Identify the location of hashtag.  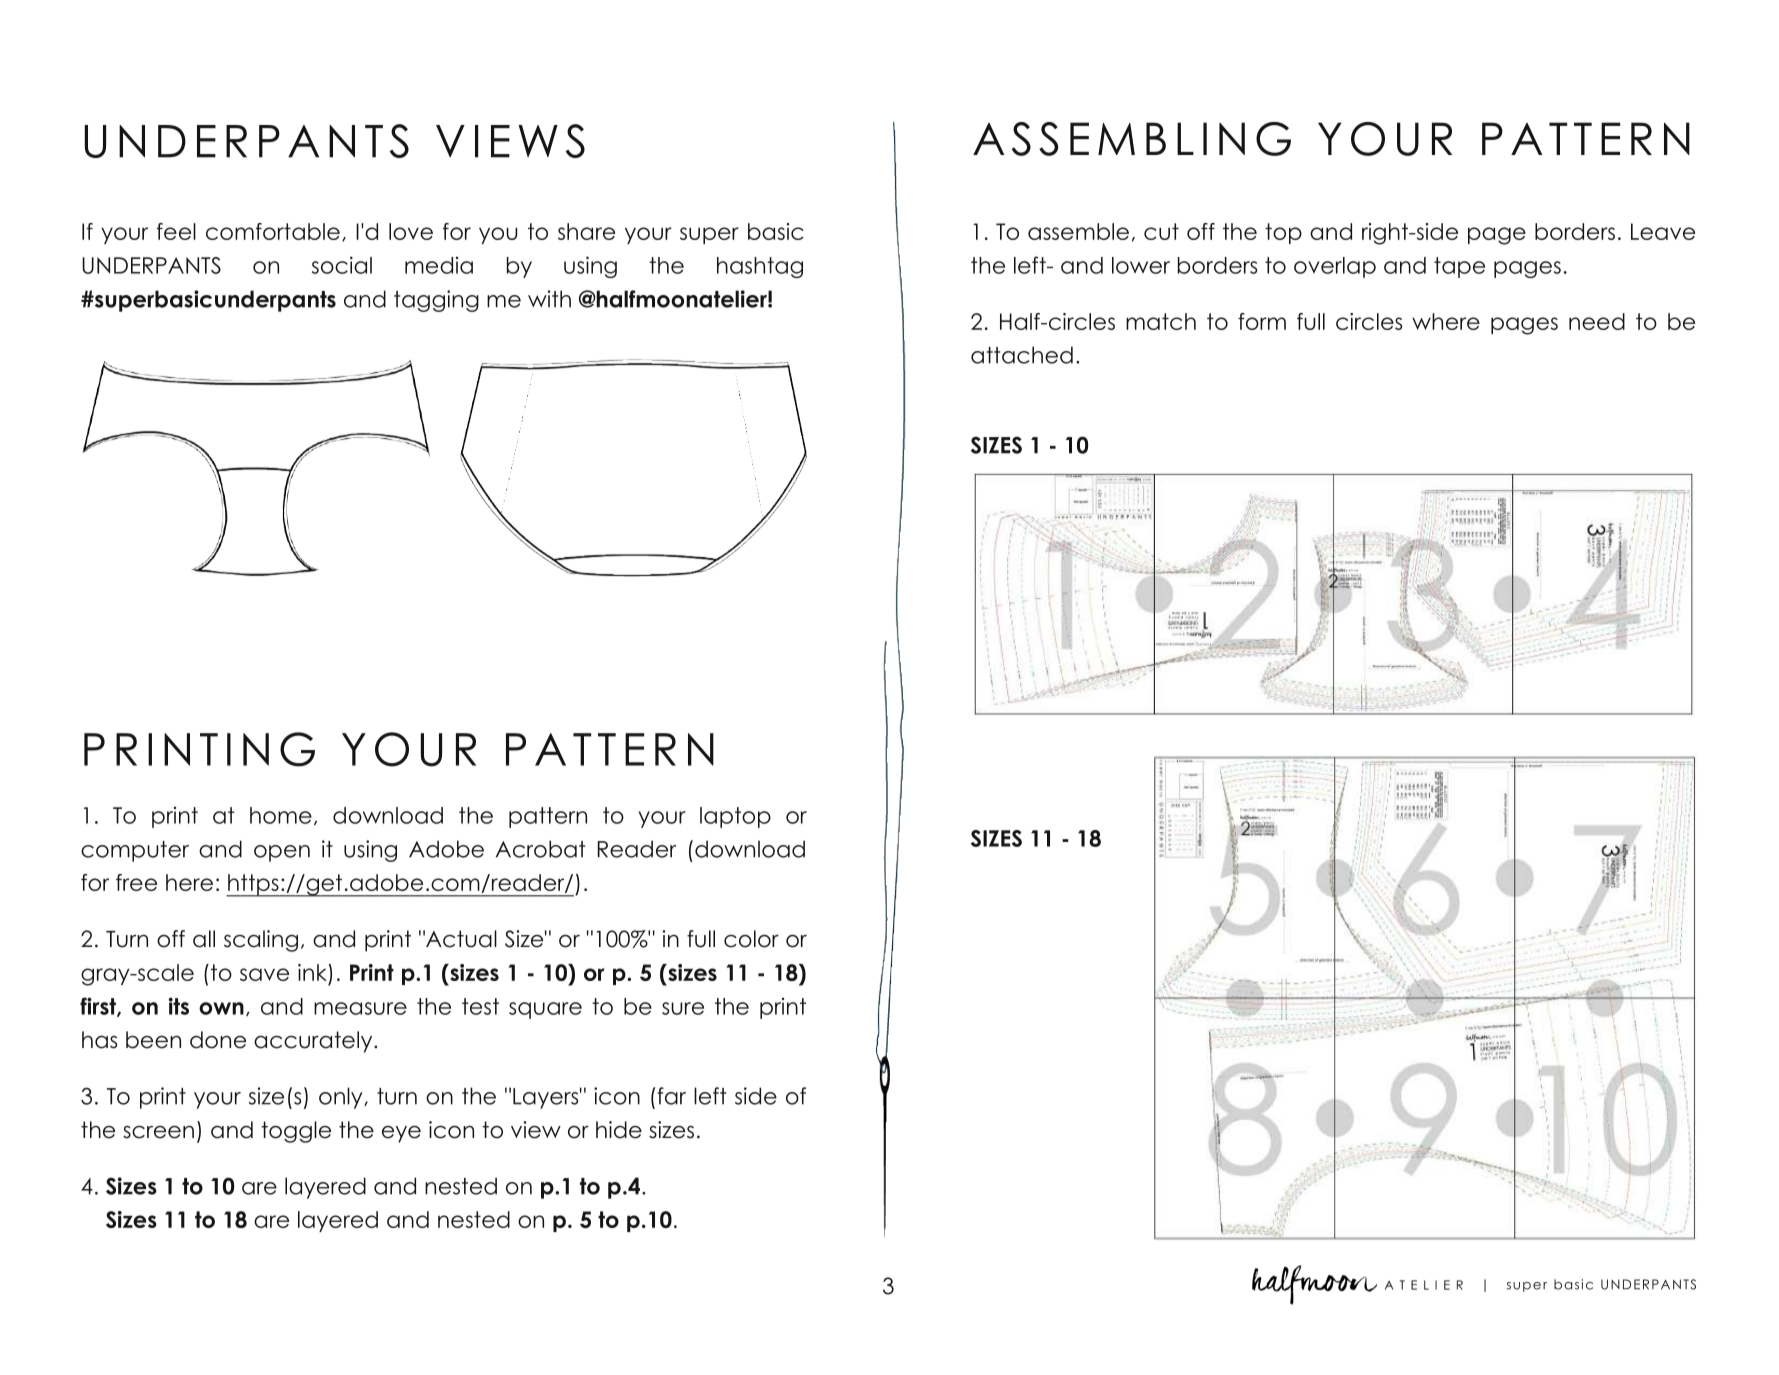
(760, 267).
